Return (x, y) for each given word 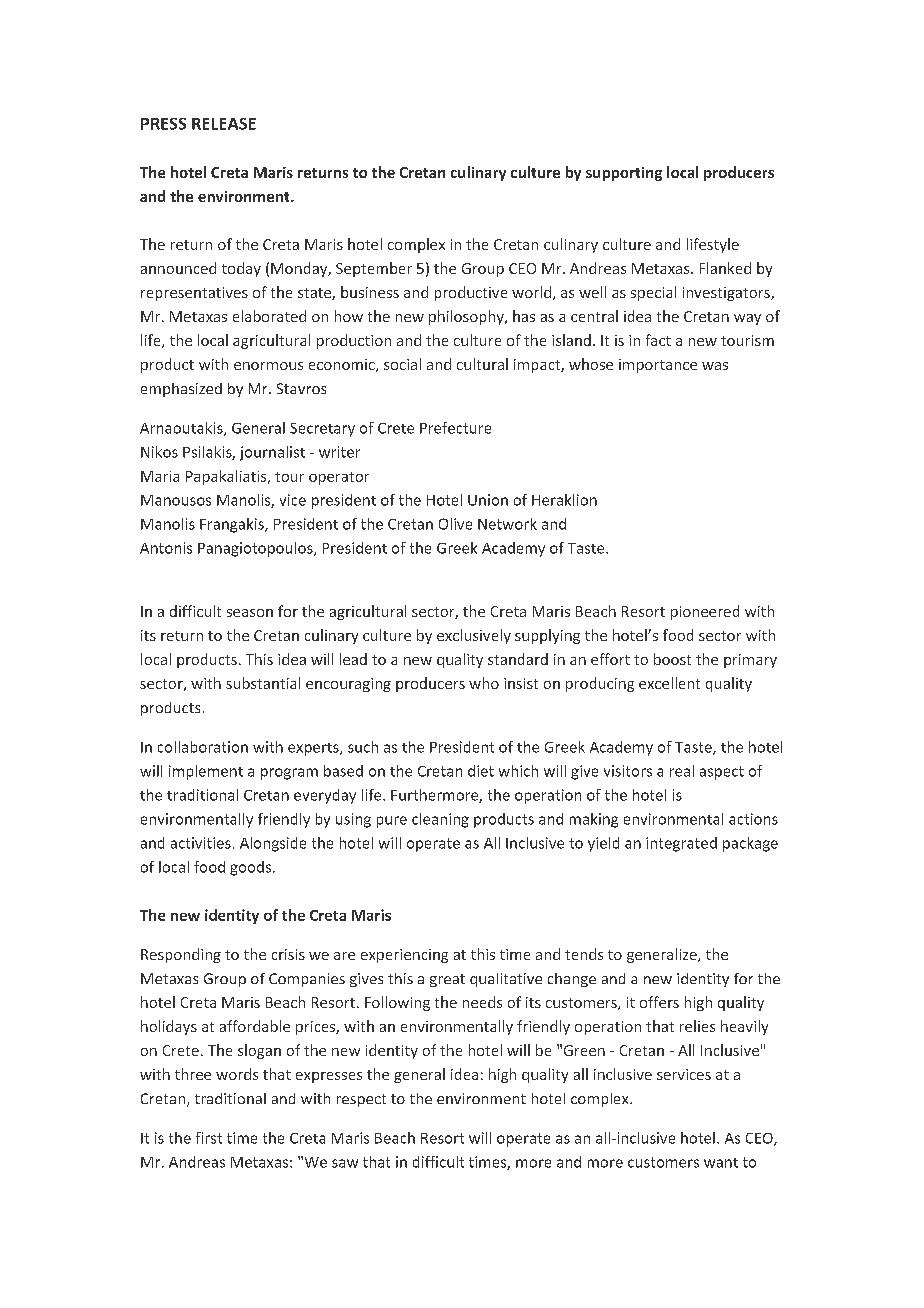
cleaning (440, 820)
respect (361, 1100)
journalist (272, 453)
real (682, 771)
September (374, 269)
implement (206, 772)
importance (658, 366)
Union (488, 500)
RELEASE (224, 124)
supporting (624, 174)
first (209, 1138)
